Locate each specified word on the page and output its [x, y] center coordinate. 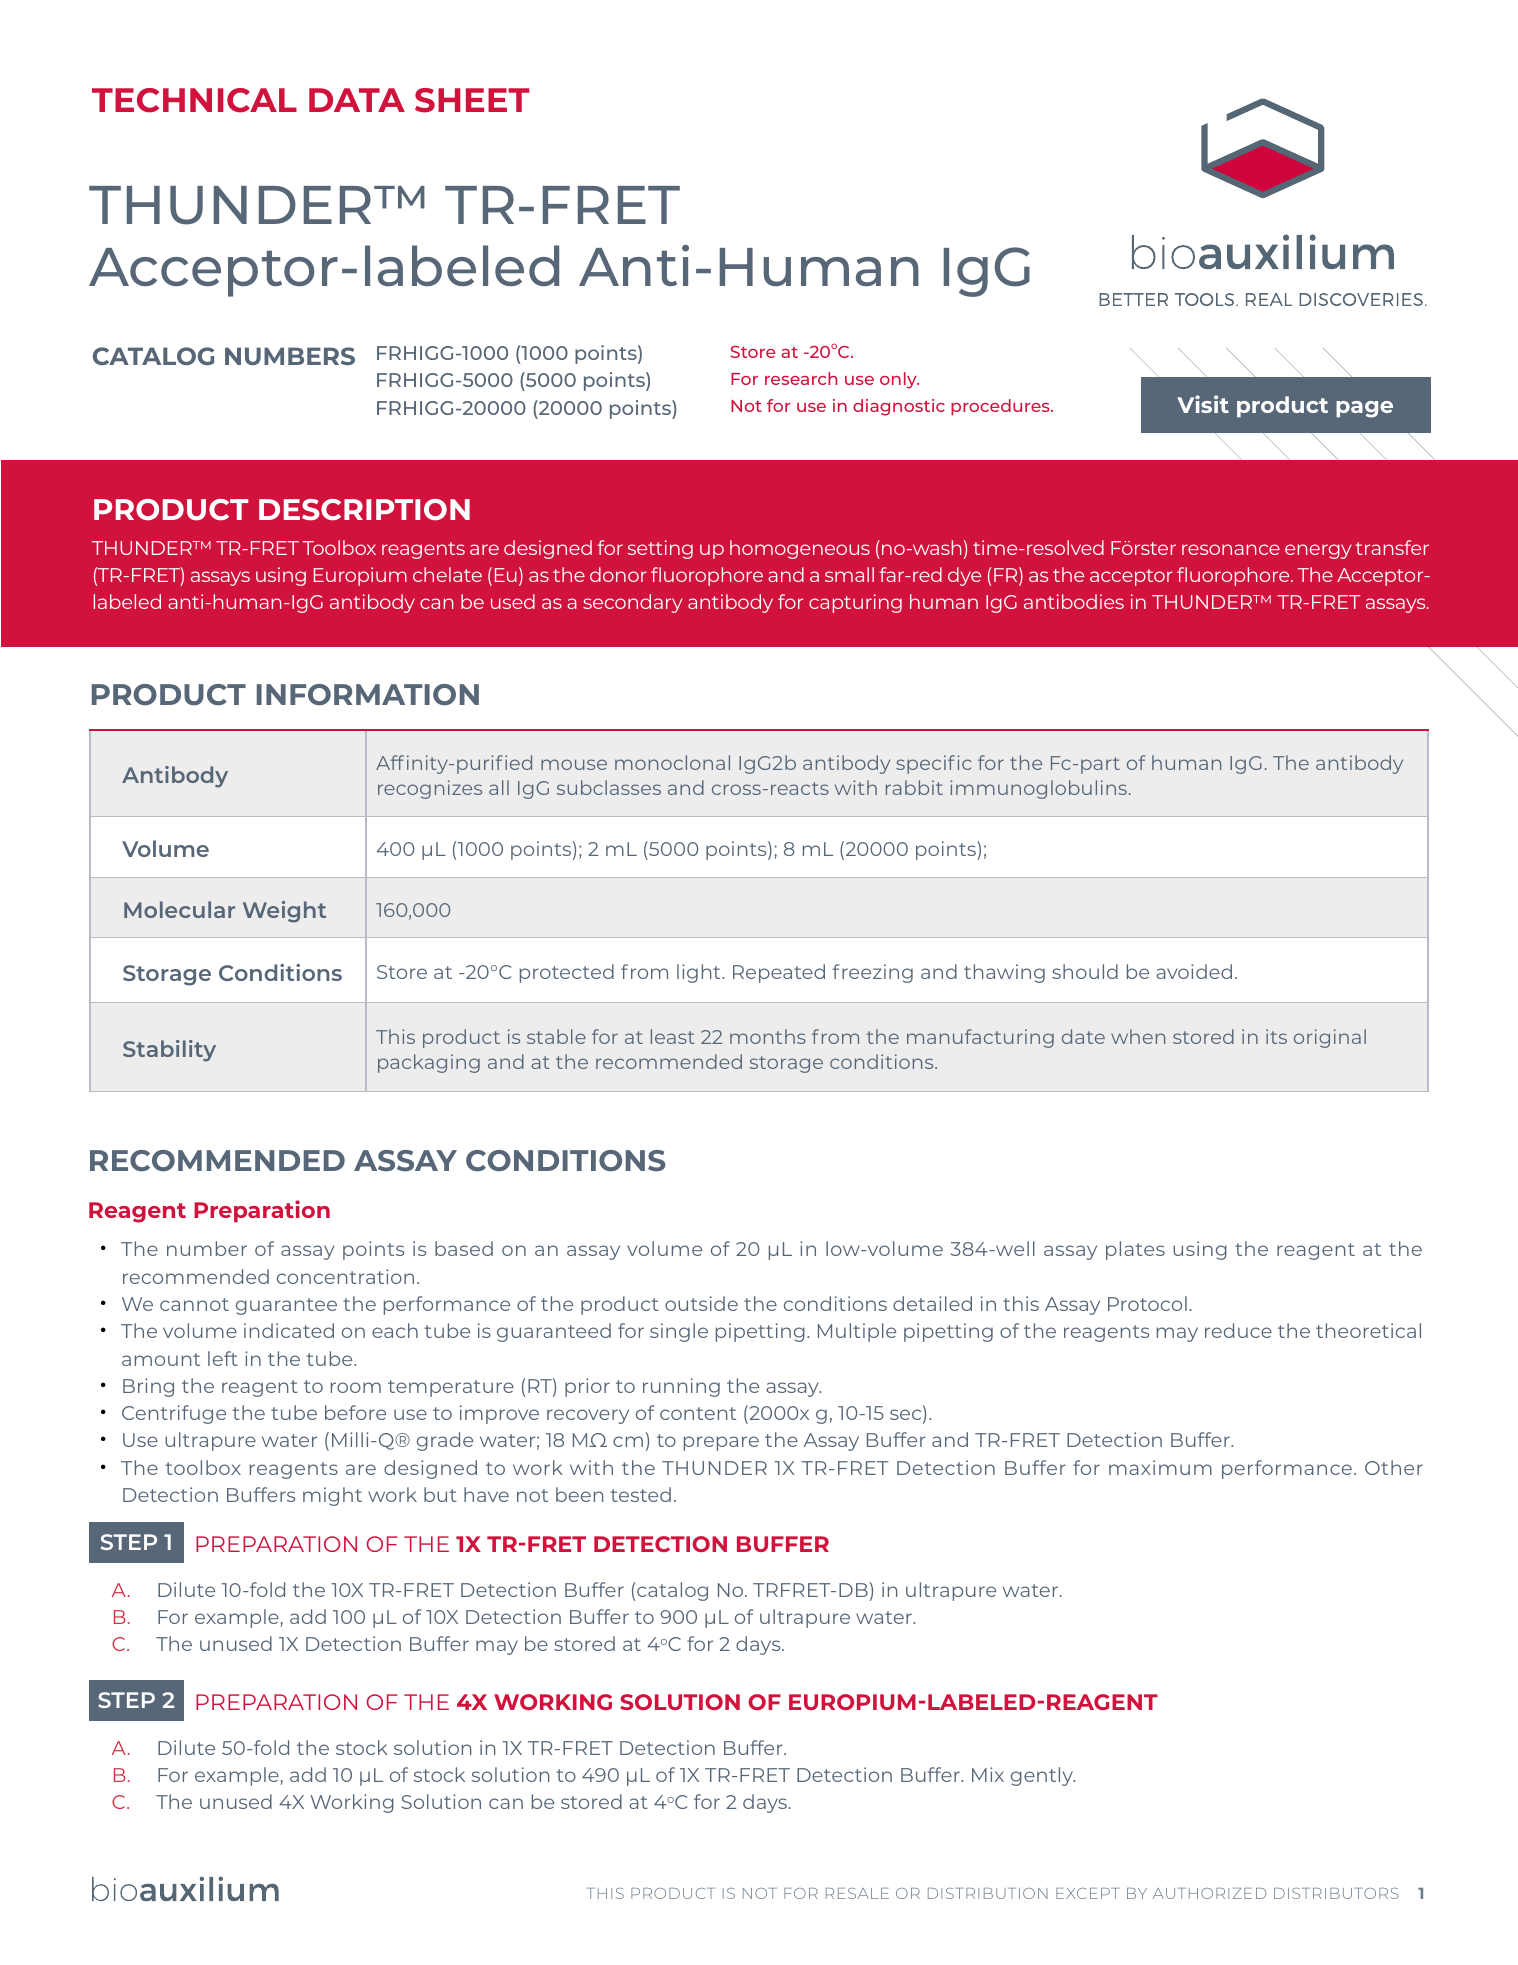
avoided [1194, 971]
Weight [284, 912]
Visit [1203, 404]
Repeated [779, 973]
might [332, 1496]
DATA [357, 100]
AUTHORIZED [1210, 1893]
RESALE [857, 1893]
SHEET [472, 100]
